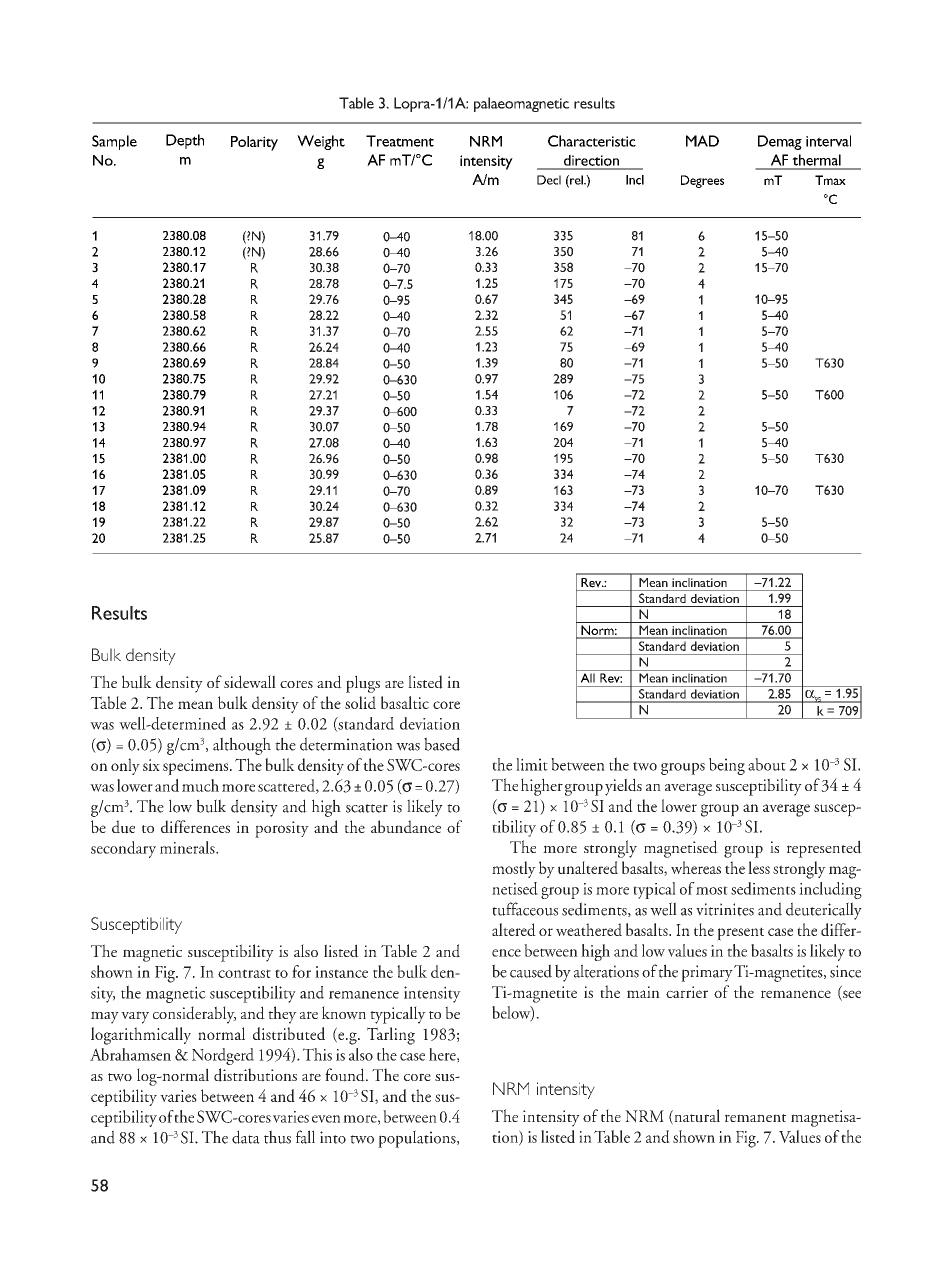  Describe the element at coordinates (405, 702) in the image. I see `basaltic` at that location.
